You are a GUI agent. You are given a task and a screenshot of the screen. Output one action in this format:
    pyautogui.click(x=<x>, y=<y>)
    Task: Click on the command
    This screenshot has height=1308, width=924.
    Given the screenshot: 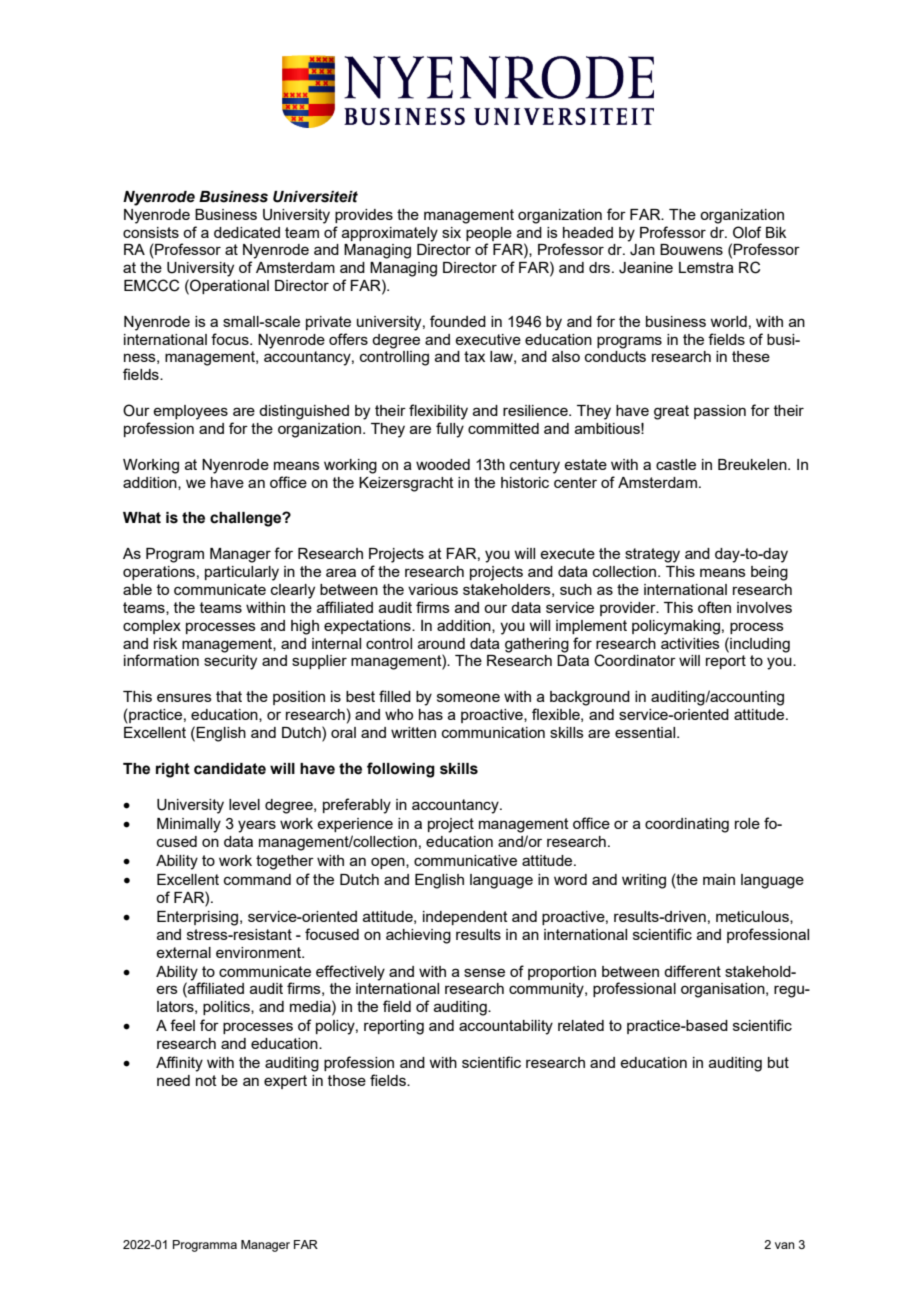 What is the action you would take?
    pyautogui.click(x=257, y=879)
